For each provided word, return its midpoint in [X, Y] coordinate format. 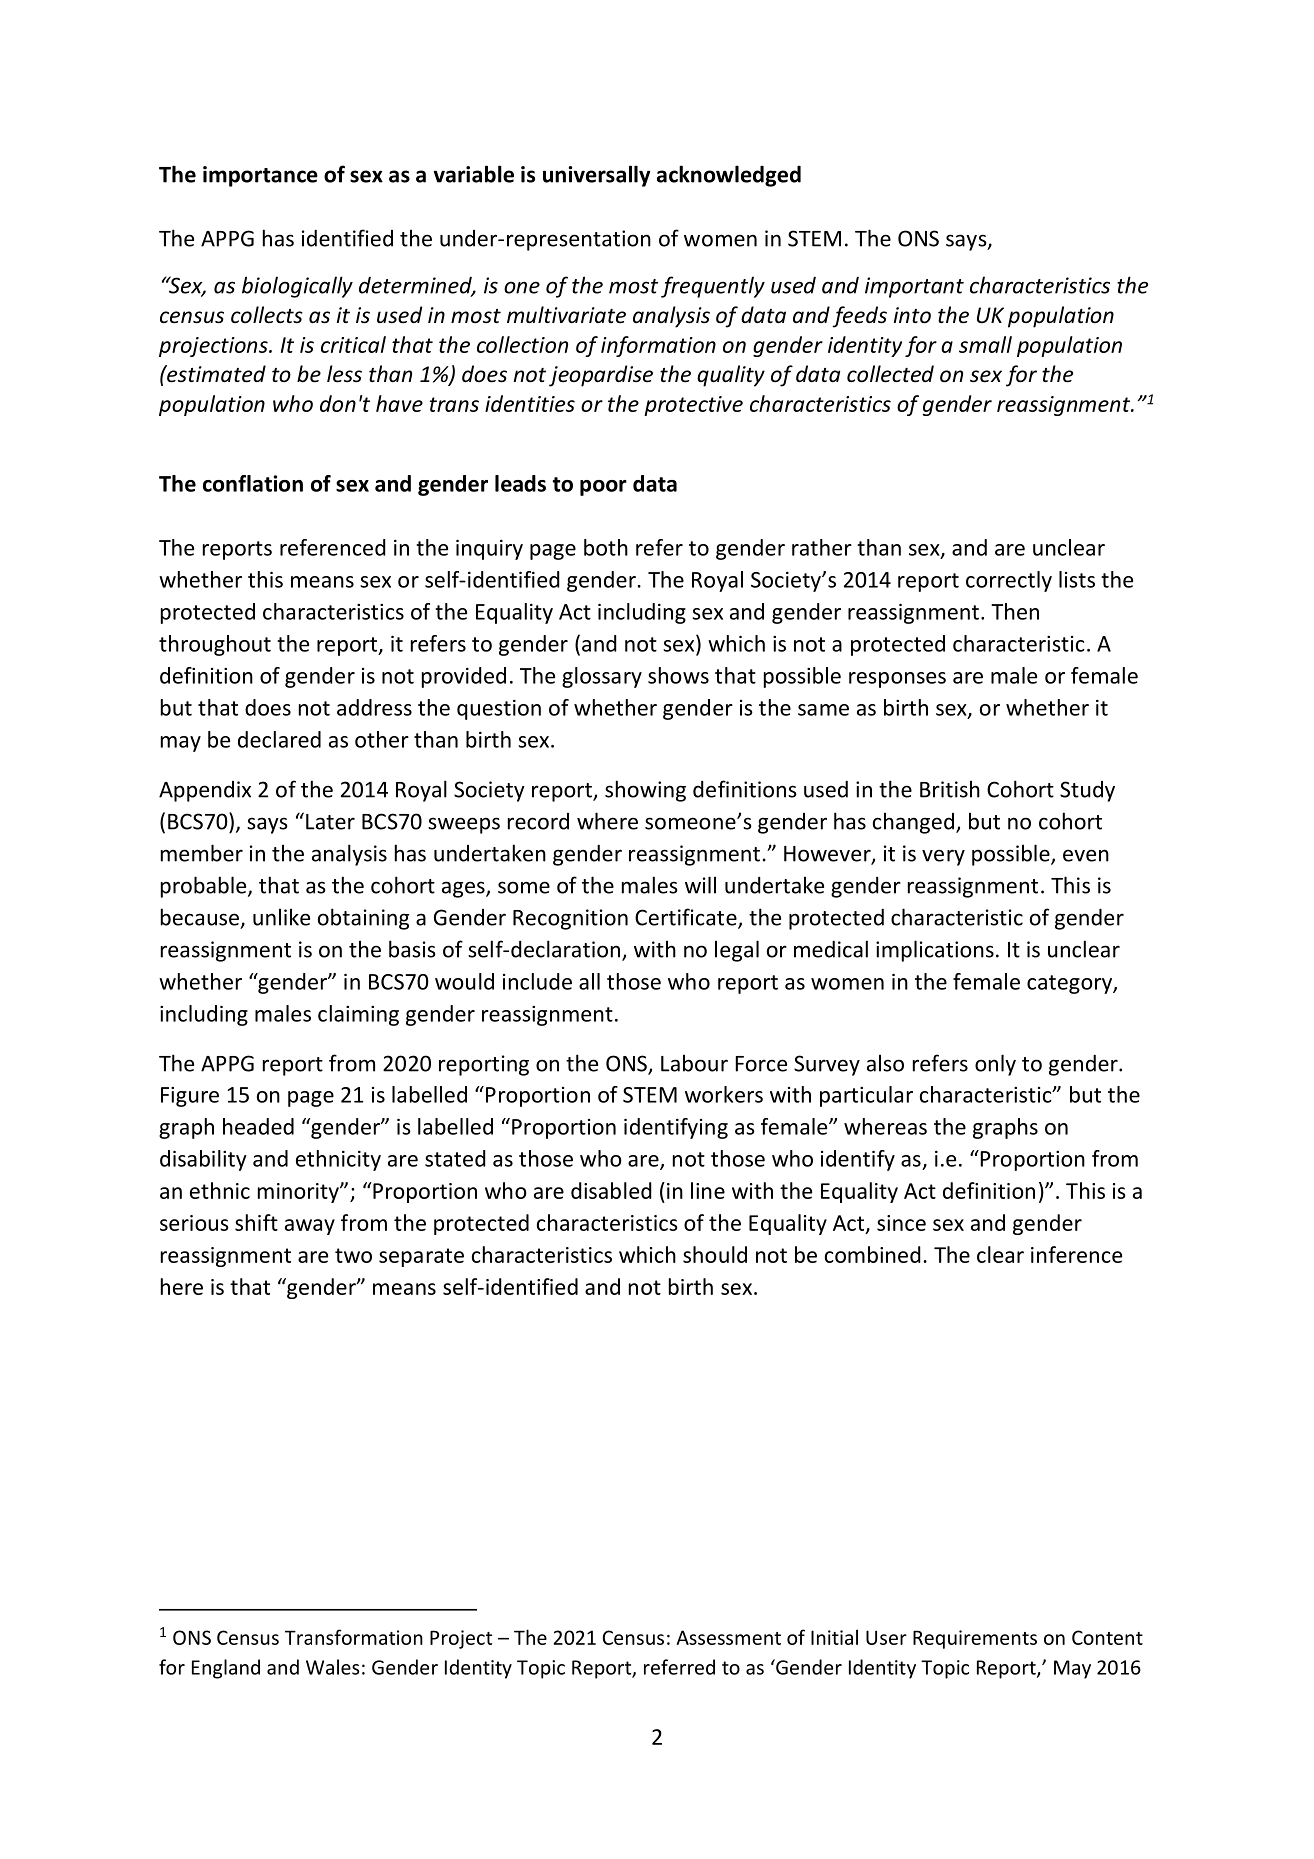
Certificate [687, 918]
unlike [281, 917]
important [914, 287]
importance [260, 176]
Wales [332, 1667]
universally [596, 176]
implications [935, 951]
